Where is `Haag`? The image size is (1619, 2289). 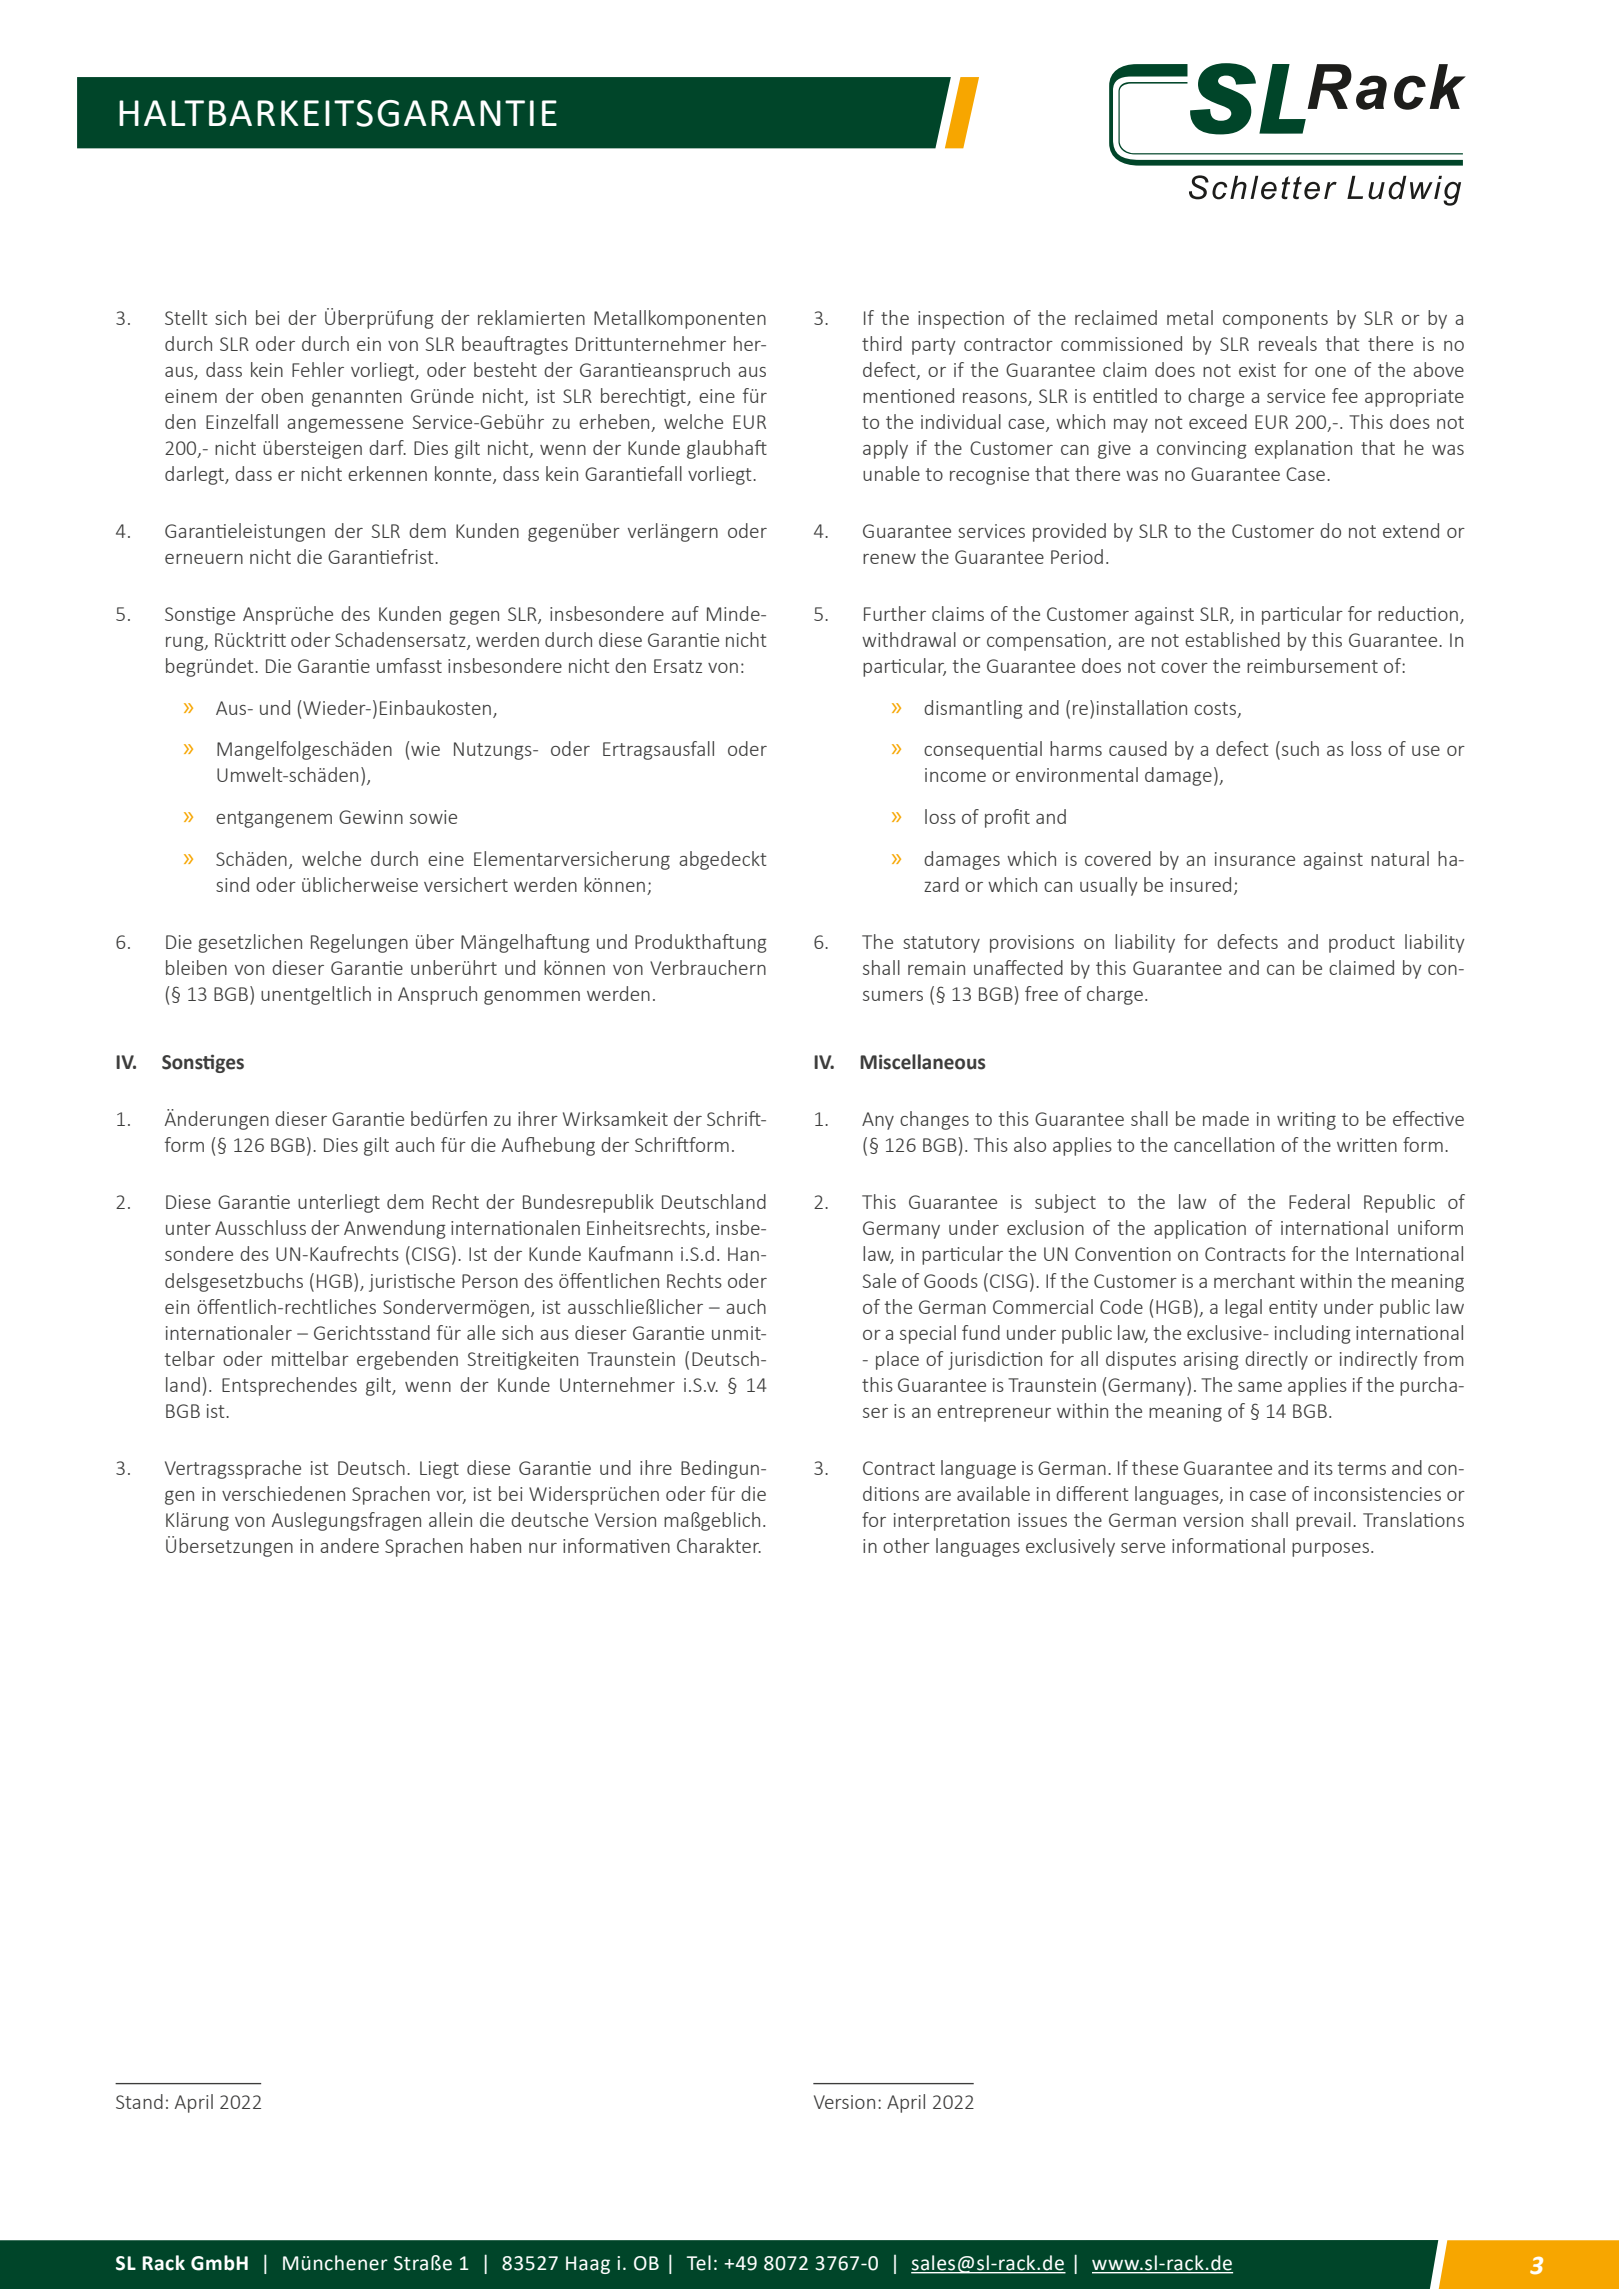
Haag is located at coordinates (588, 2265).
